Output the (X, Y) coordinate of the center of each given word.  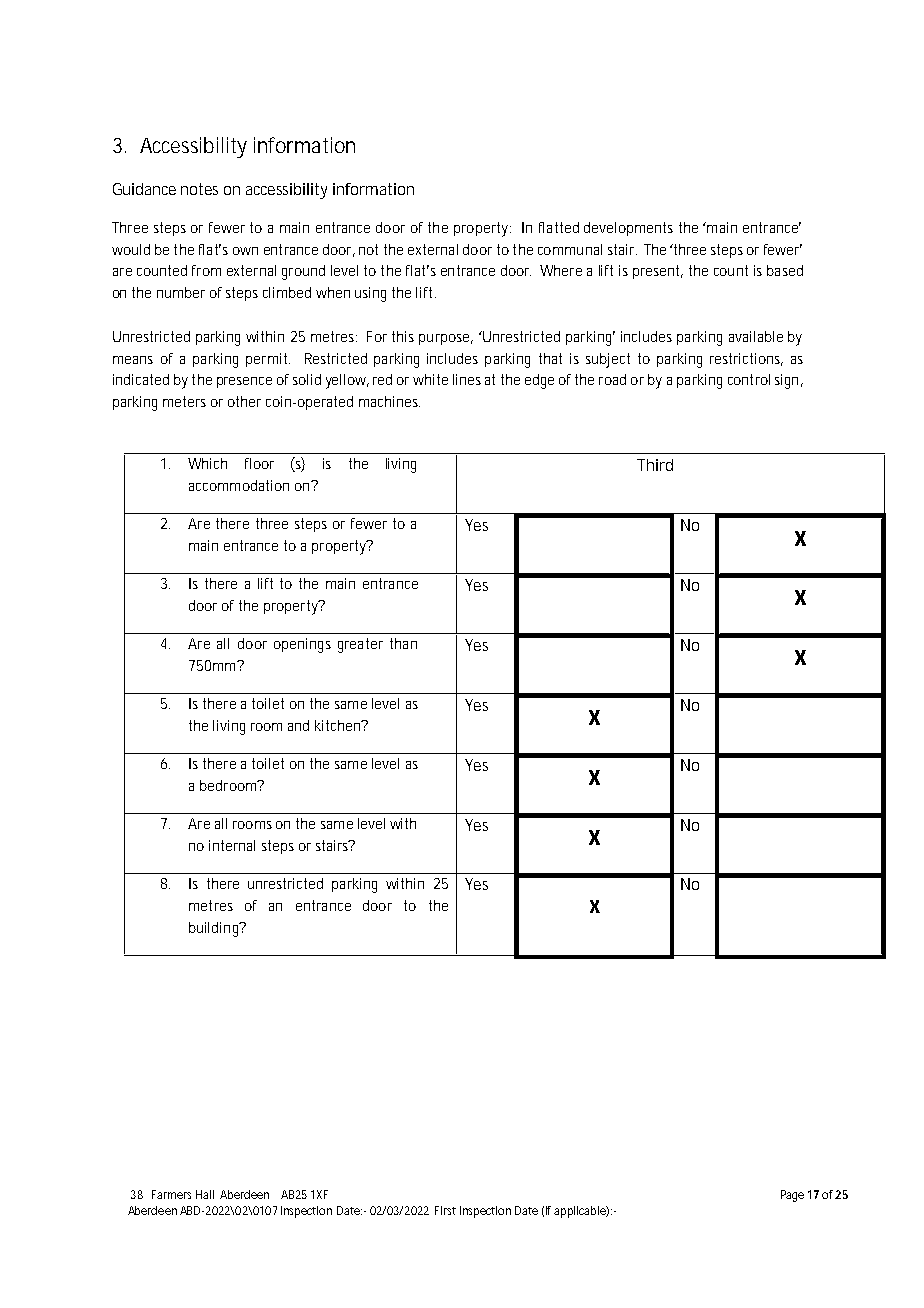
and (298, 725)
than (403, 643)
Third (655, 465)
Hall (205, 1194)
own (245, 251)
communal (570, 249)
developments (628, 229)
